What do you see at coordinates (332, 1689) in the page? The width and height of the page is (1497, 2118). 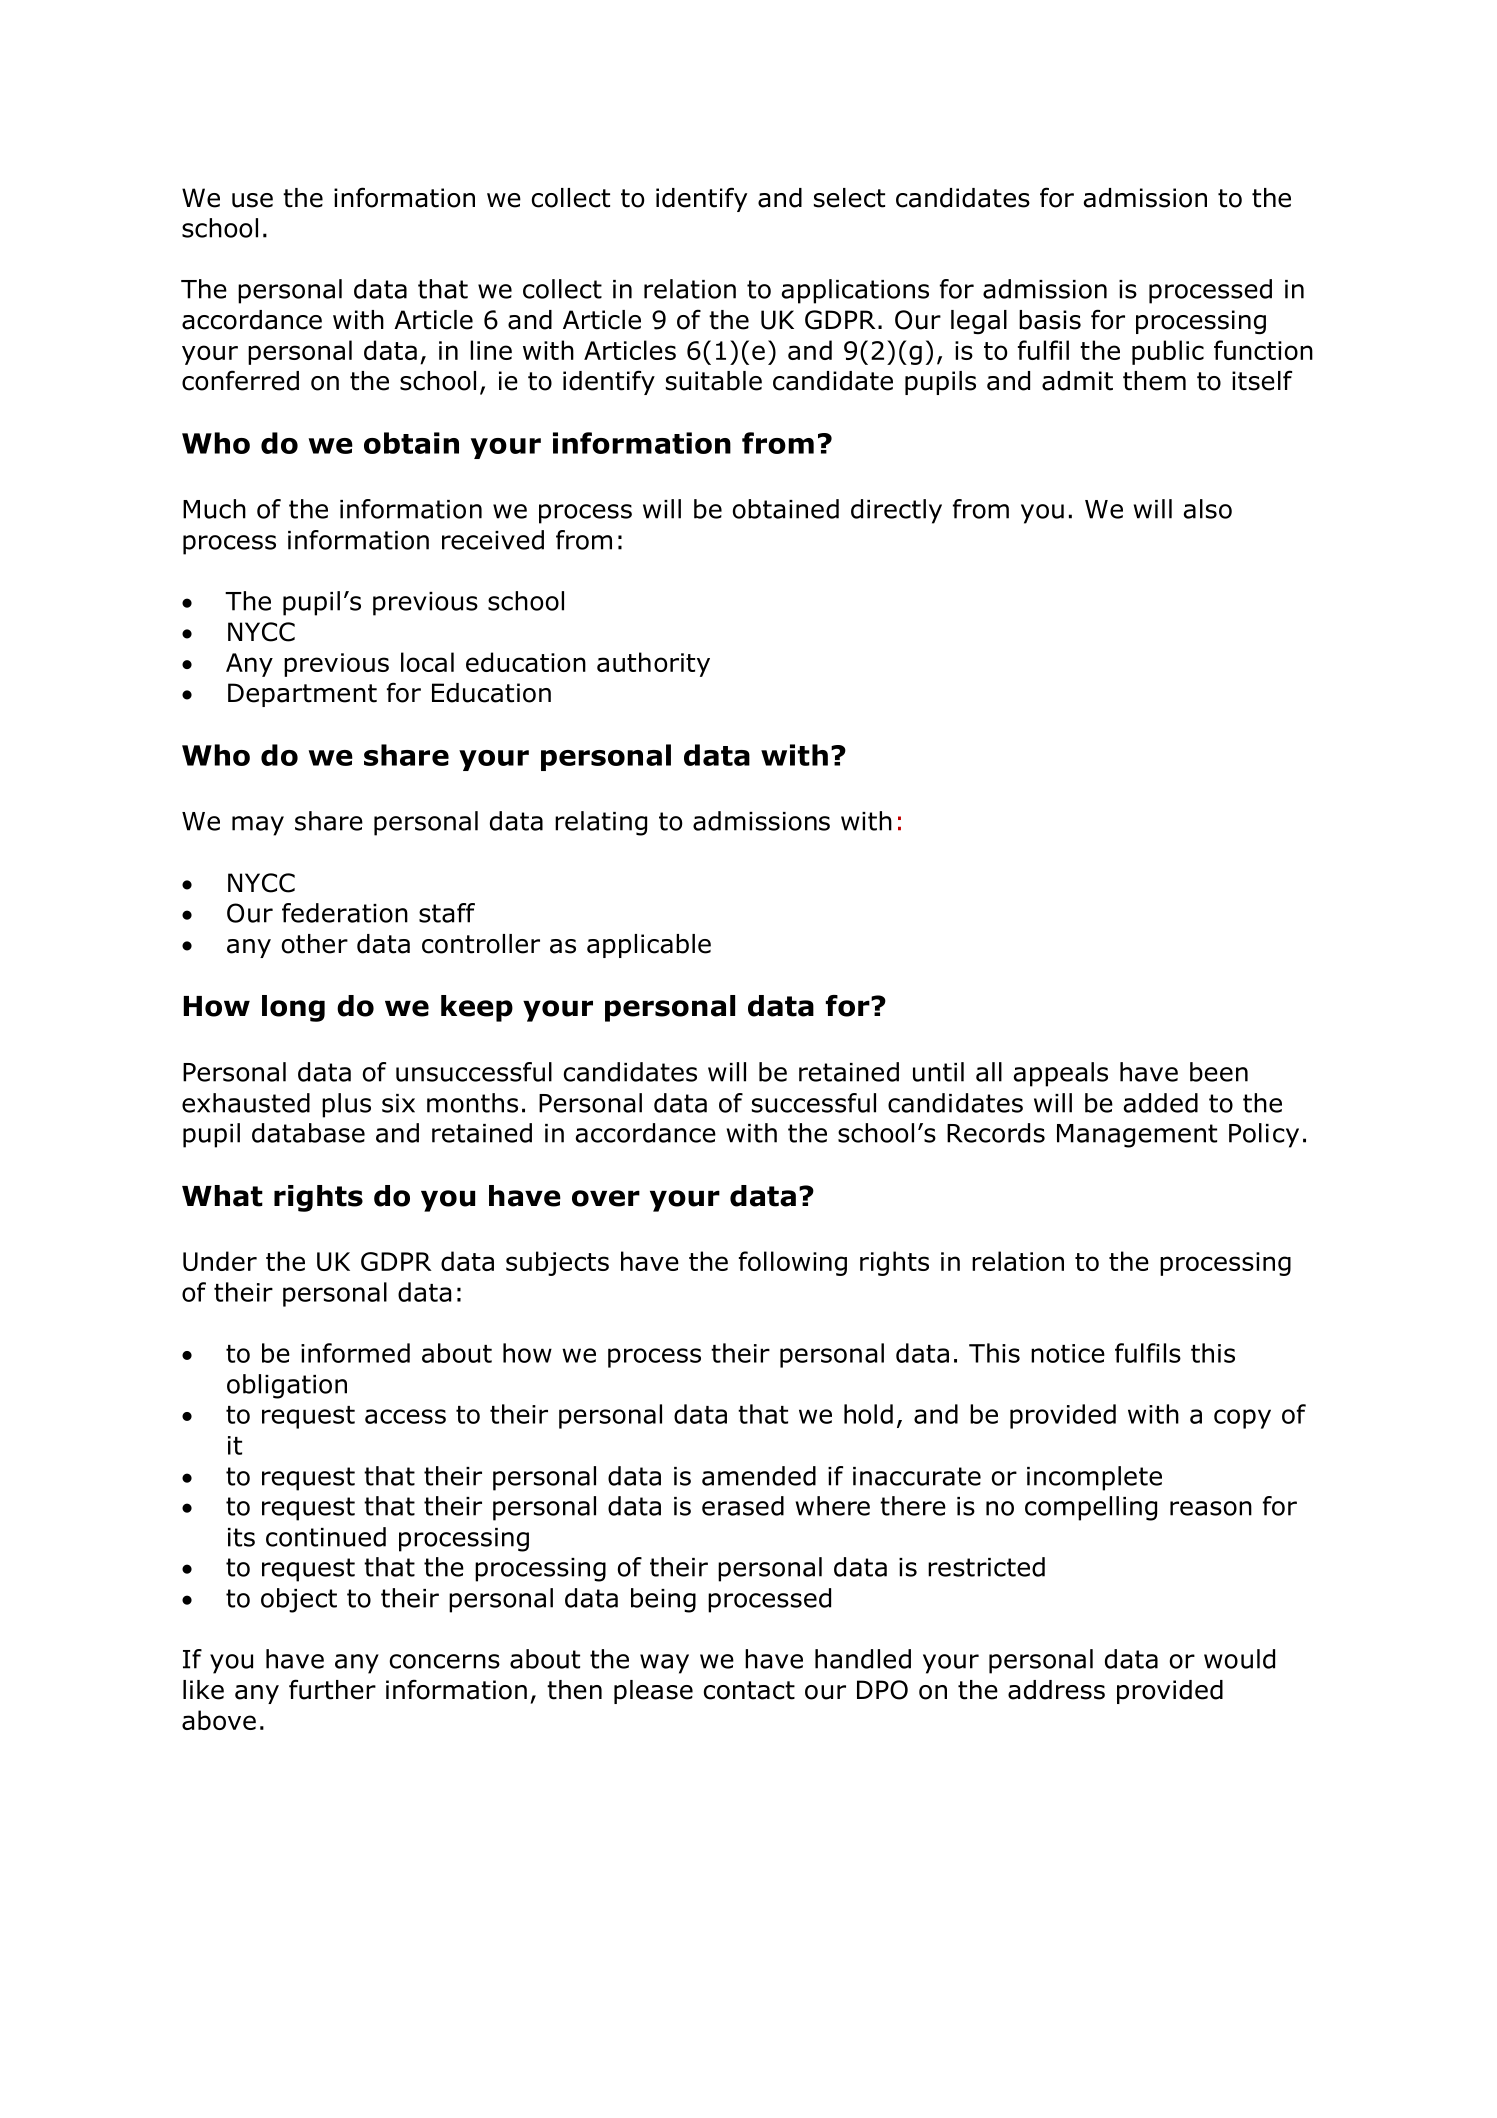 I see `further` at bounding box center [332, 1689].
